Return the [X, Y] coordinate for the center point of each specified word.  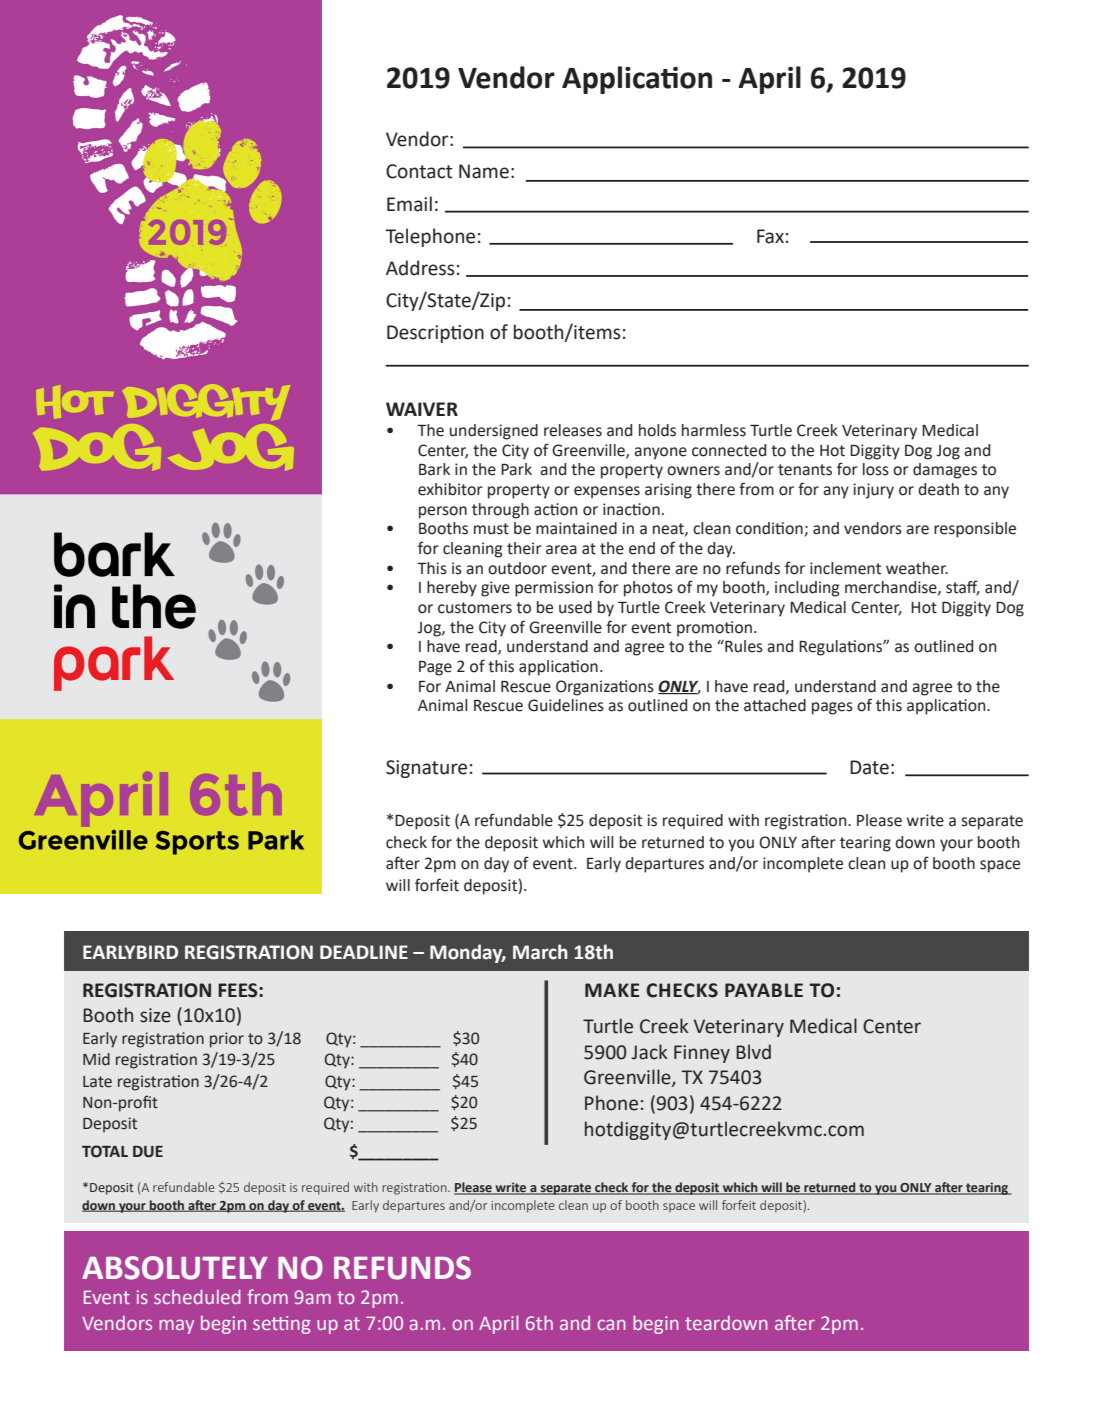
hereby [452, 589]
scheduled [197, 1296]
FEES [239, 990]
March [540, 952]
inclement [845, 568]
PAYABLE [764, 990]
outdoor [517, 568]
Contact [419, 171]
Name [484, 171]
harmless [714, 430]
